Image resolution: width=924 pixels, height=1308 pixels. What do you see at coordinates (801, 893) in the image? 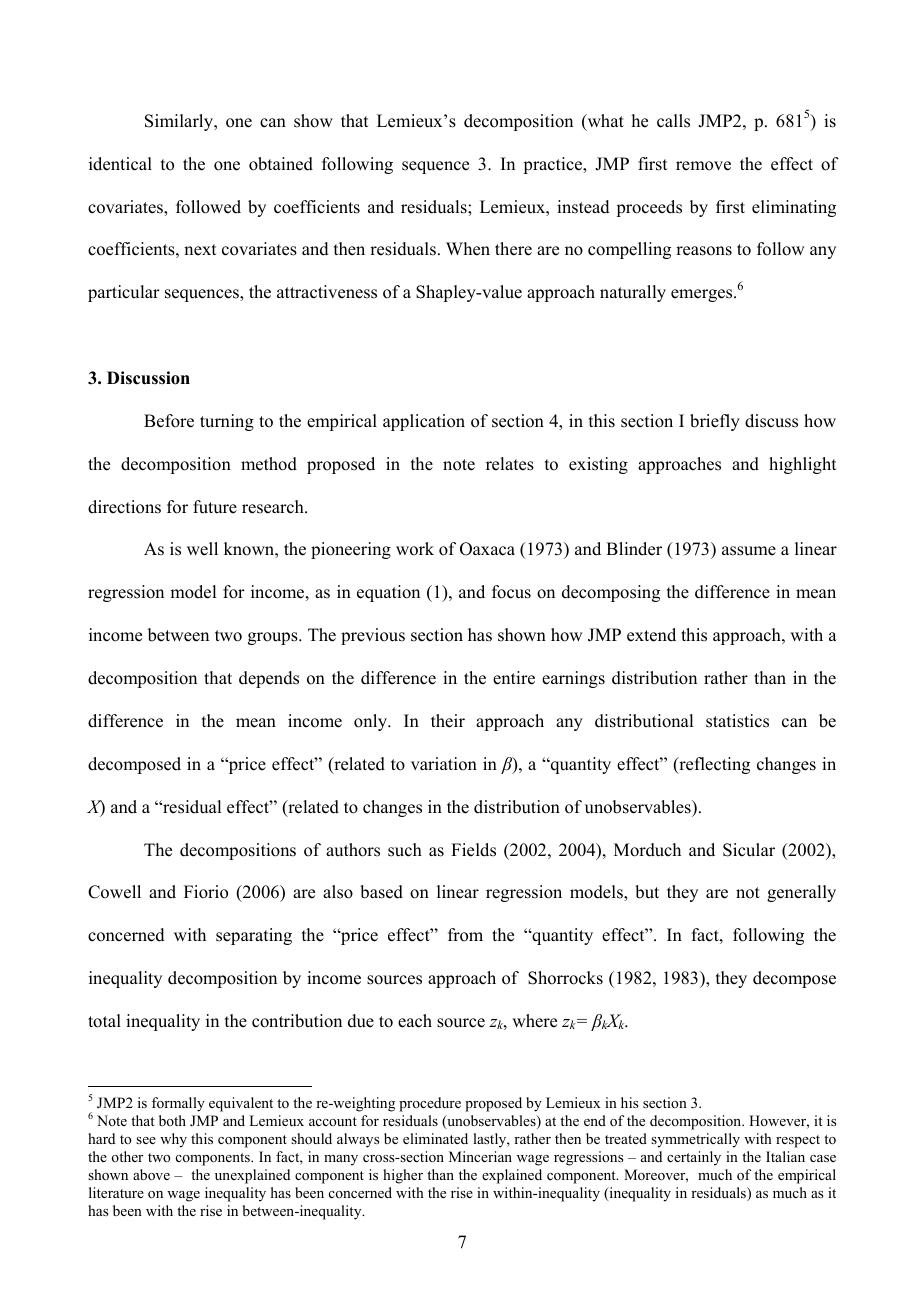
I see `generally` at bounding box center [801, 893].
